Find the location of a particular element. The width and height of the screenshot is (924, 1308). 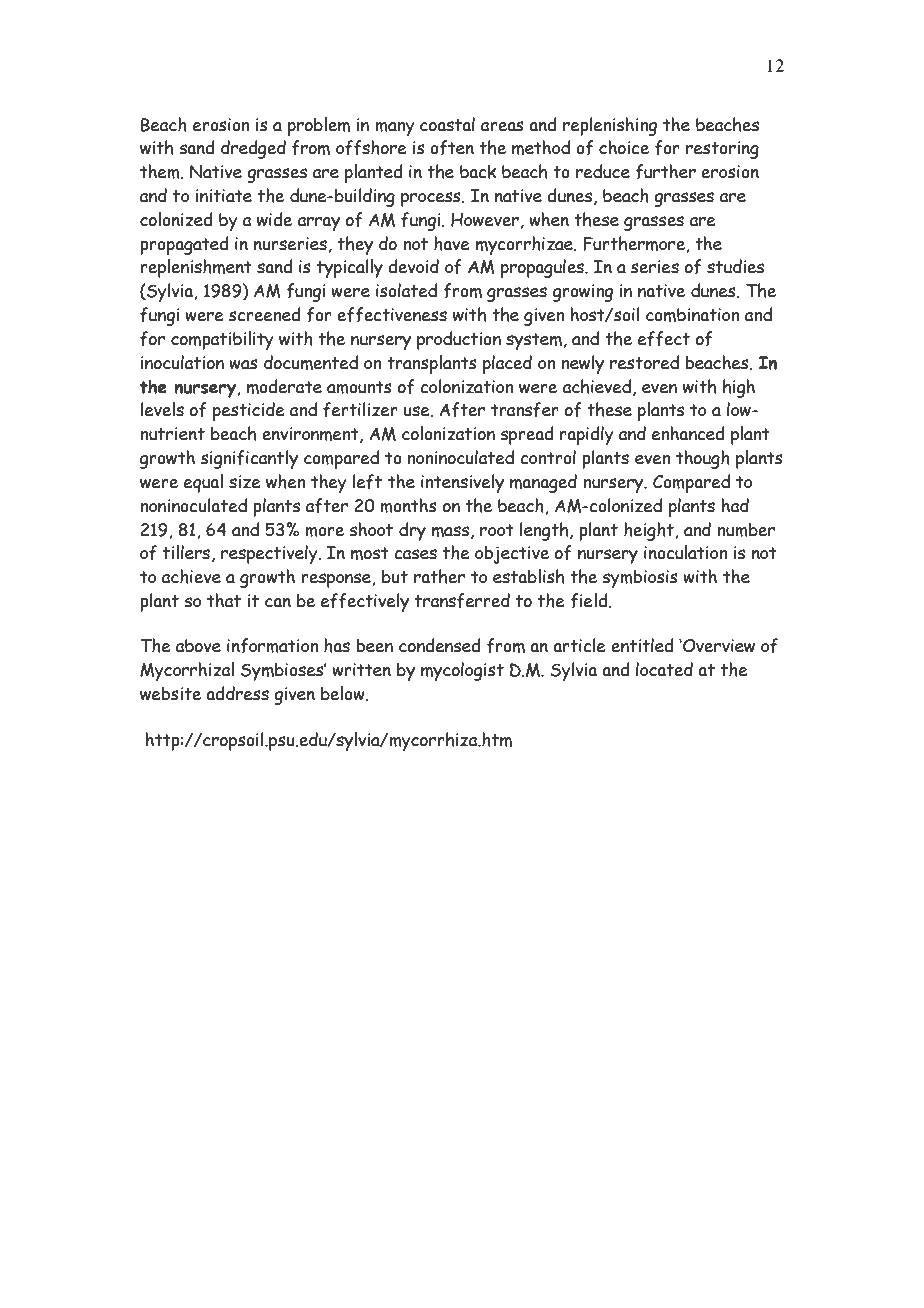

size is located at coordinates (245, 482).
